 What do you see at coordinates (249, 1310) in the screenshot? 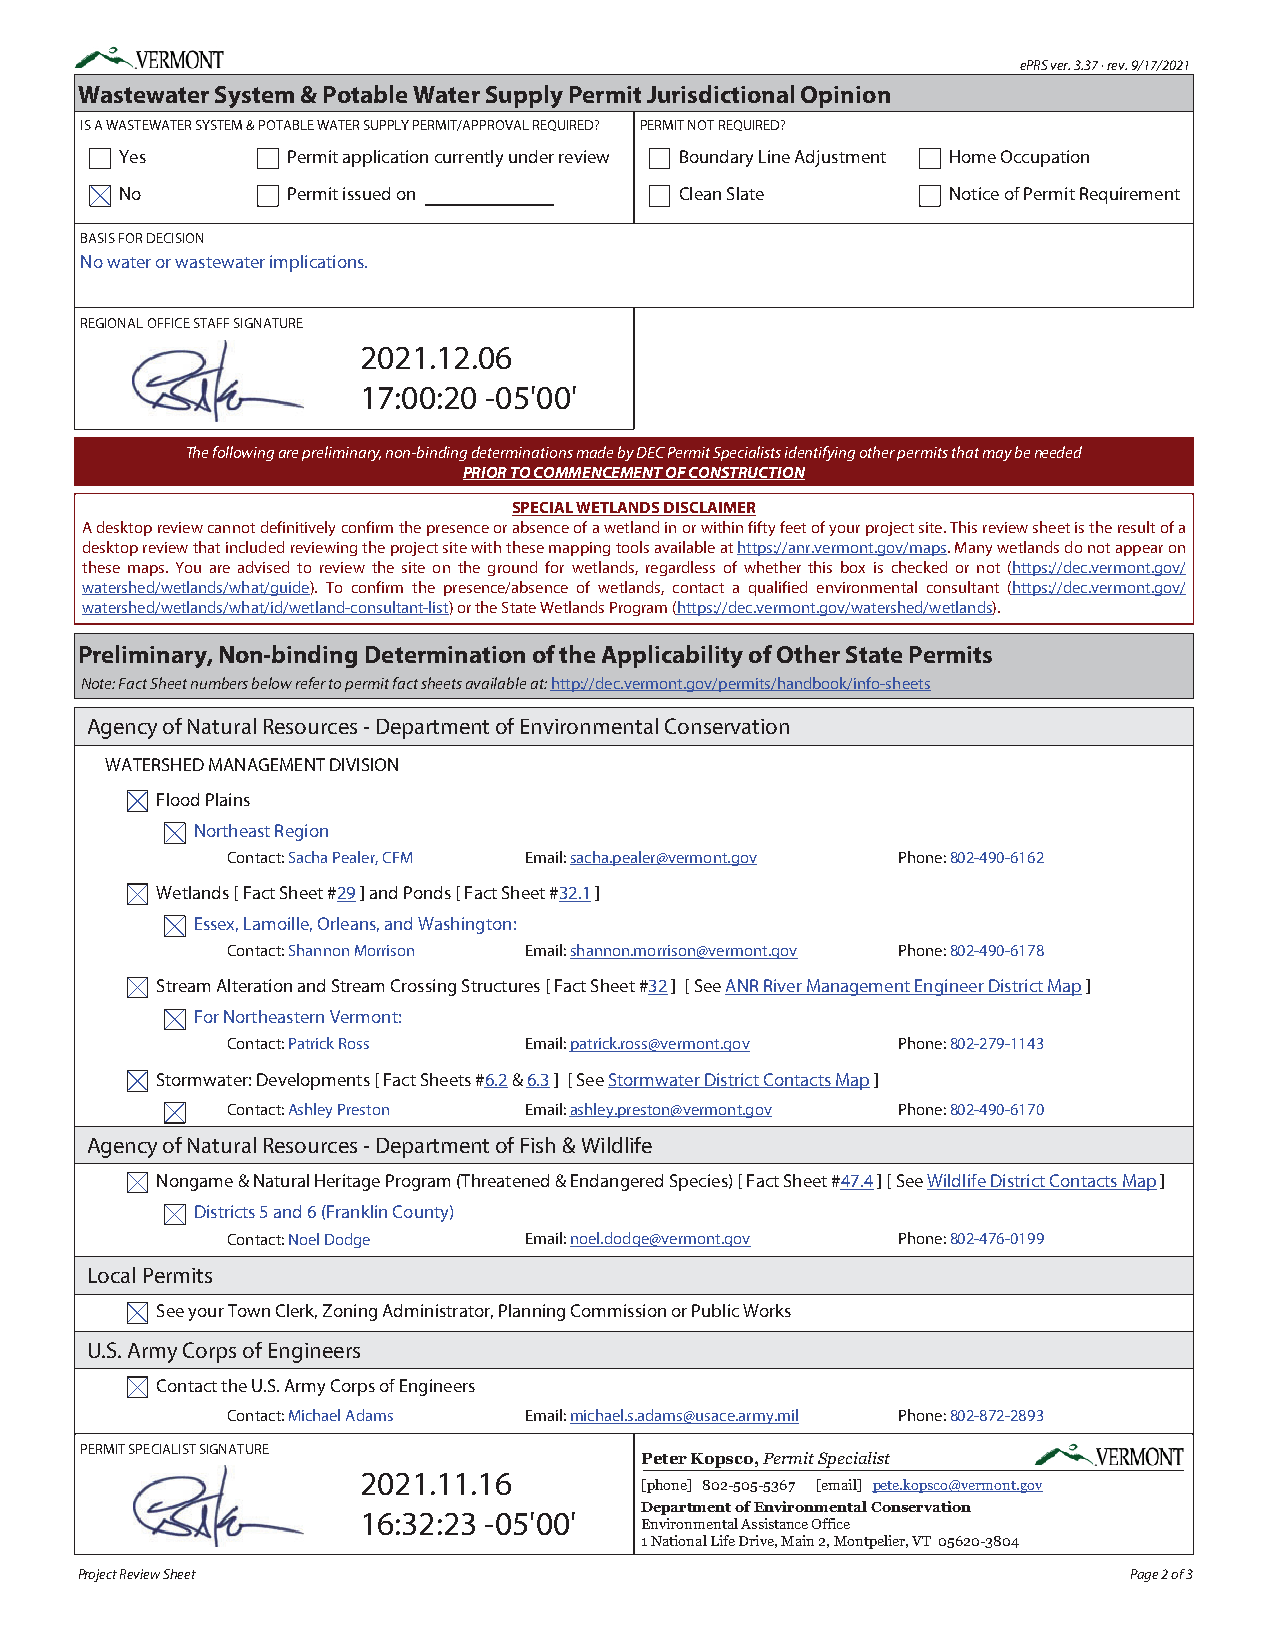
I see `Town` at bounding box center [249, 1310].
